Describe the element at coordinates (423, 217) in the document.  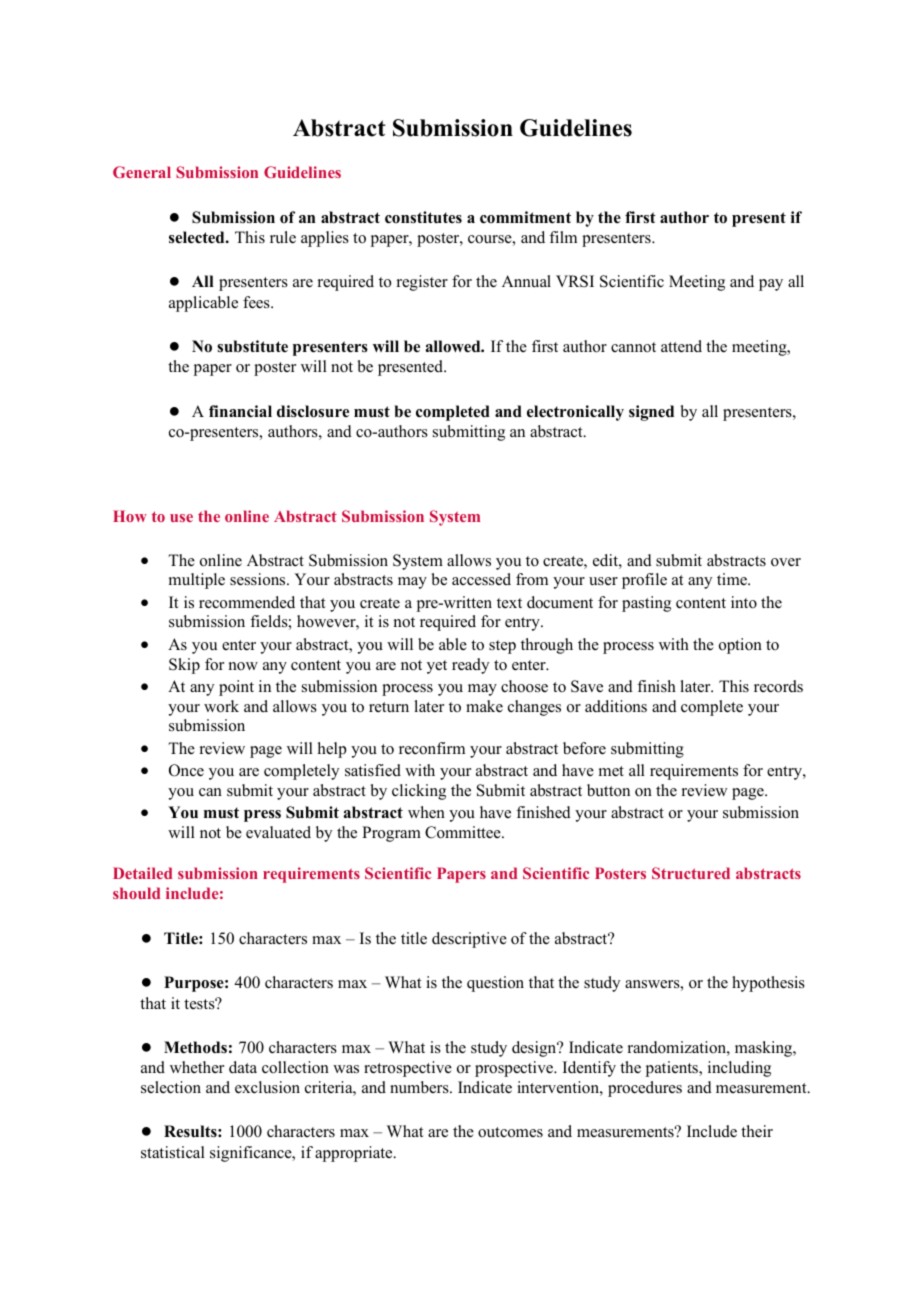
I see `constitutes` at that location.
